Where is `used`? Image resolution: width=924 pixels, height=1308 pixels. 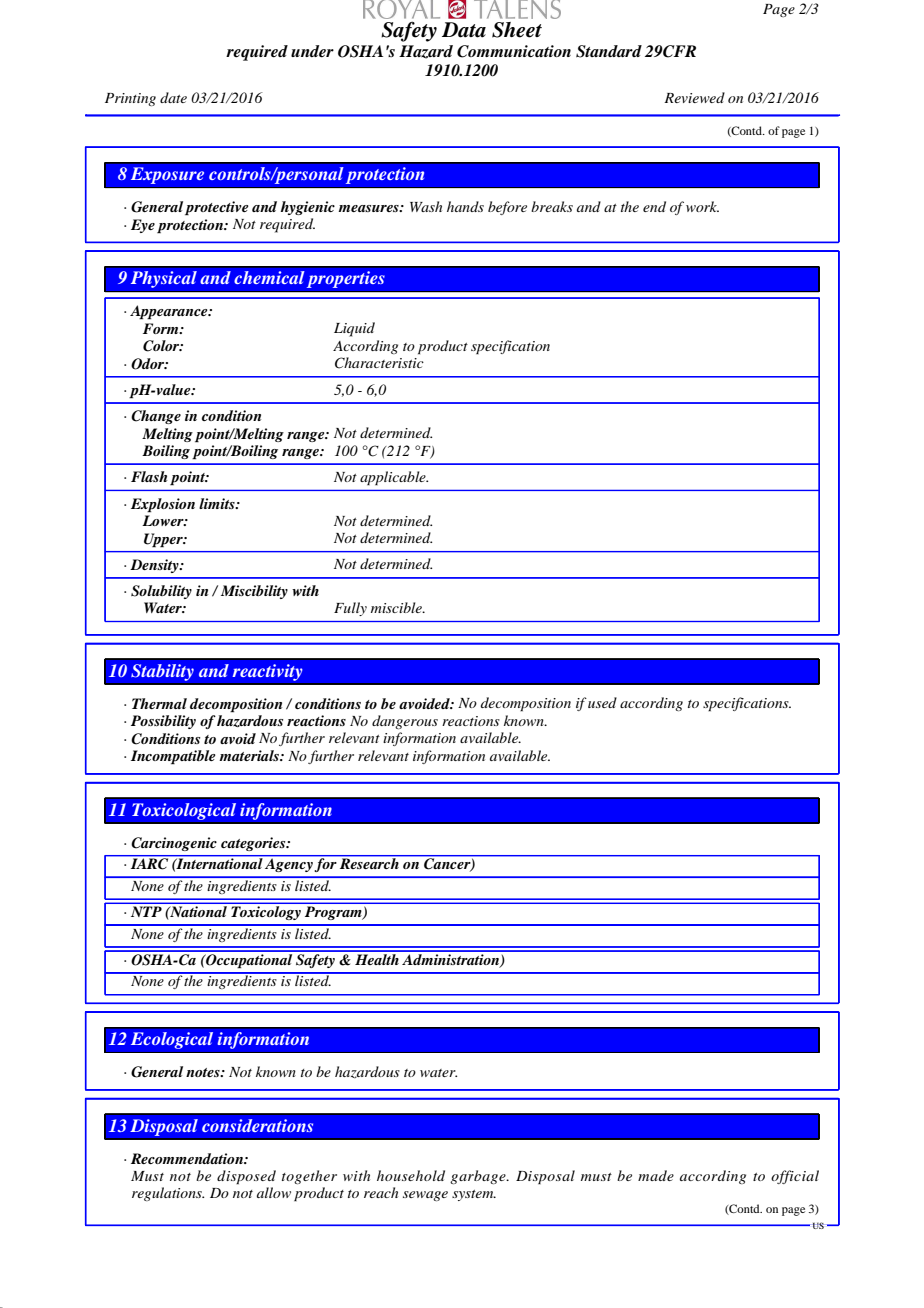 used is located at coordinates (602, 702).
